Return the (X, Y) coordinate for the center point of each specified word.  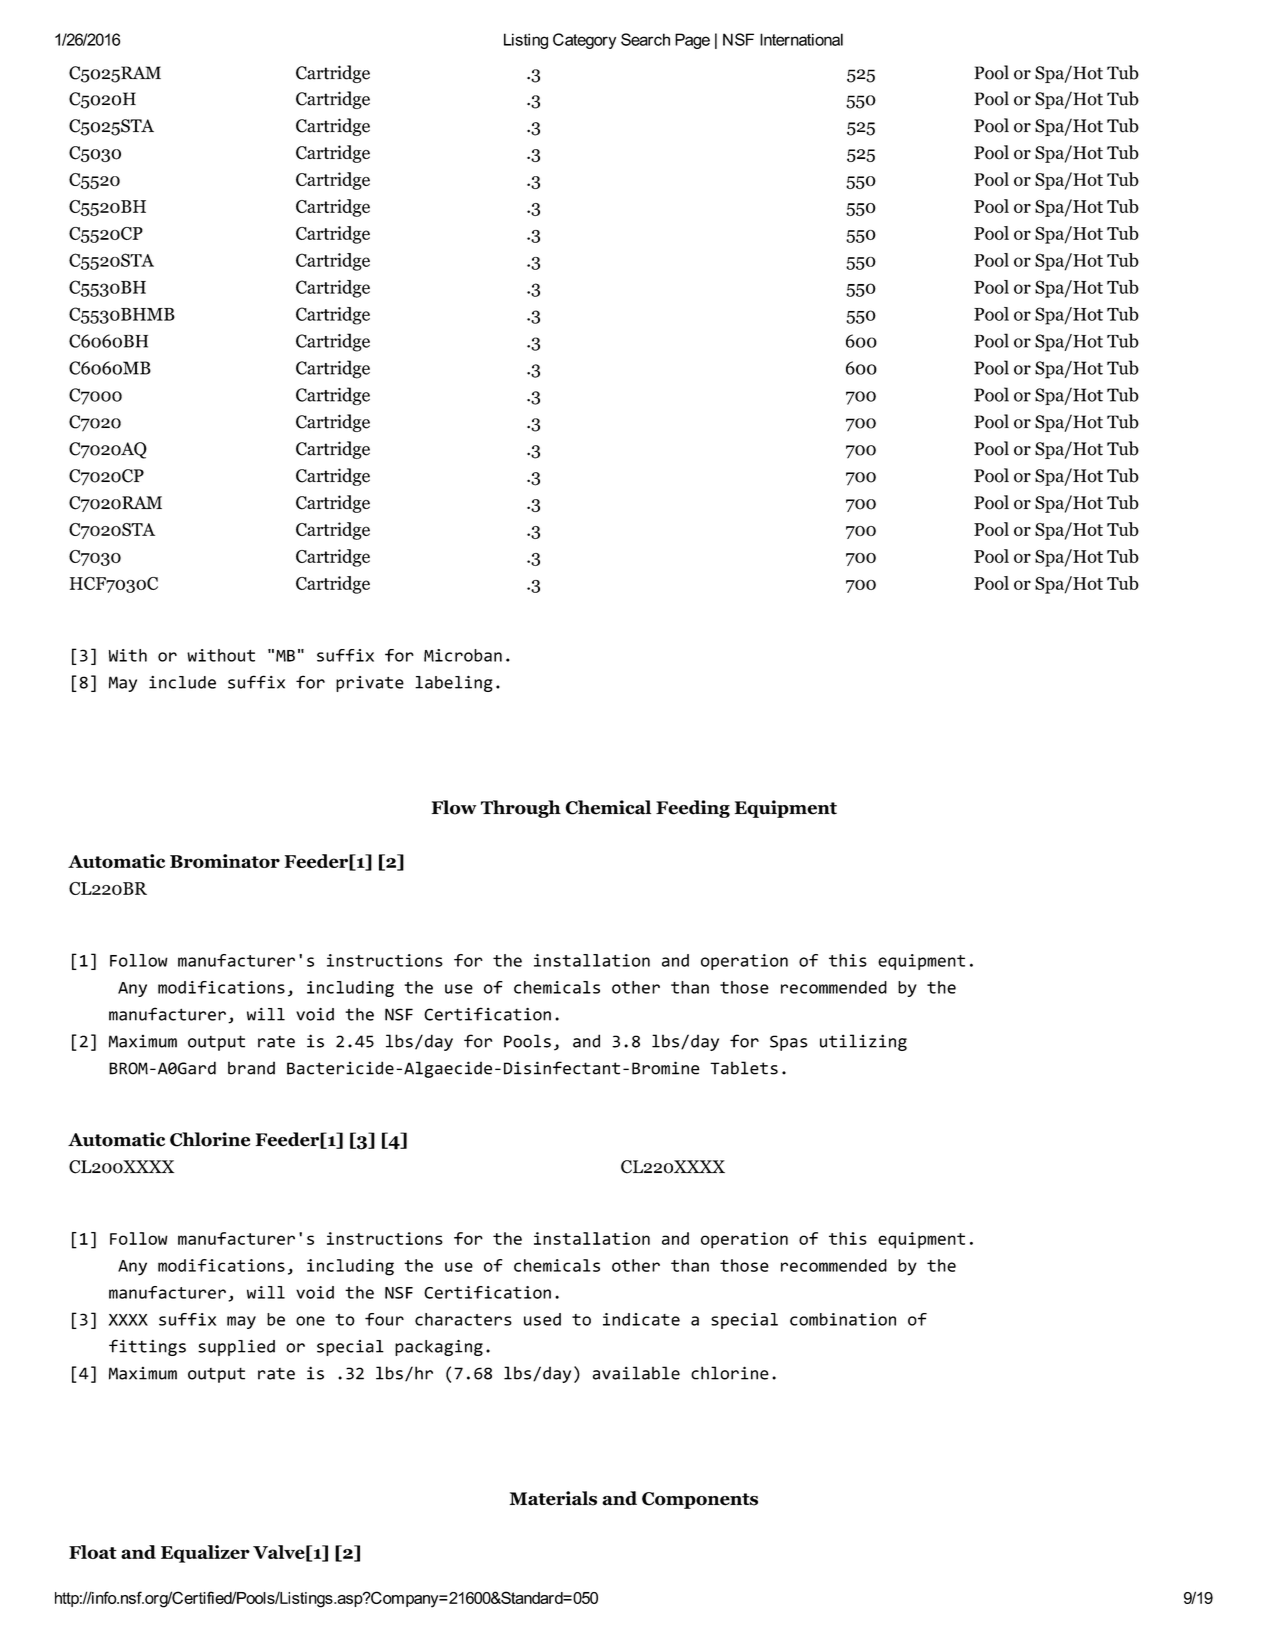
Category (584, 41)
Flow (454, 807)
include (182, 682)
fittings (147, 1347)
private (370, 684)
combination (843, 1319)
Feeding (693, 809)
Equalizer (205, 1554)
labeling (454, 683)
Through (521, 809)
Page (692, 41)
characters (463, 1319)
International (801, 39)
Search (645, 39)
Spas (789, 1043)
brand (251, 1068)
